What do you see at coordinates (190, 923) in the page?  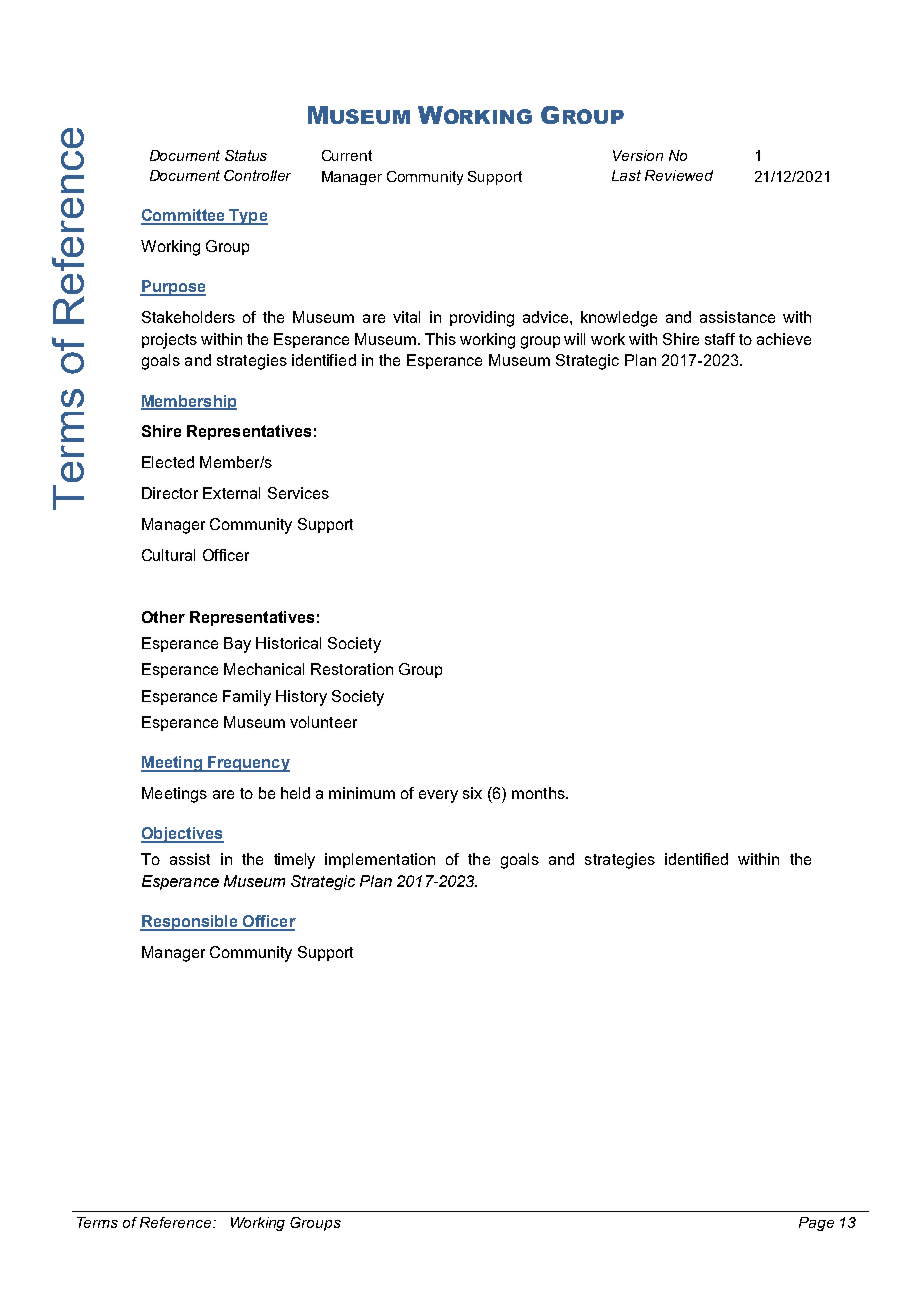 I see `Responsible` at bounding box center [190, 923].
